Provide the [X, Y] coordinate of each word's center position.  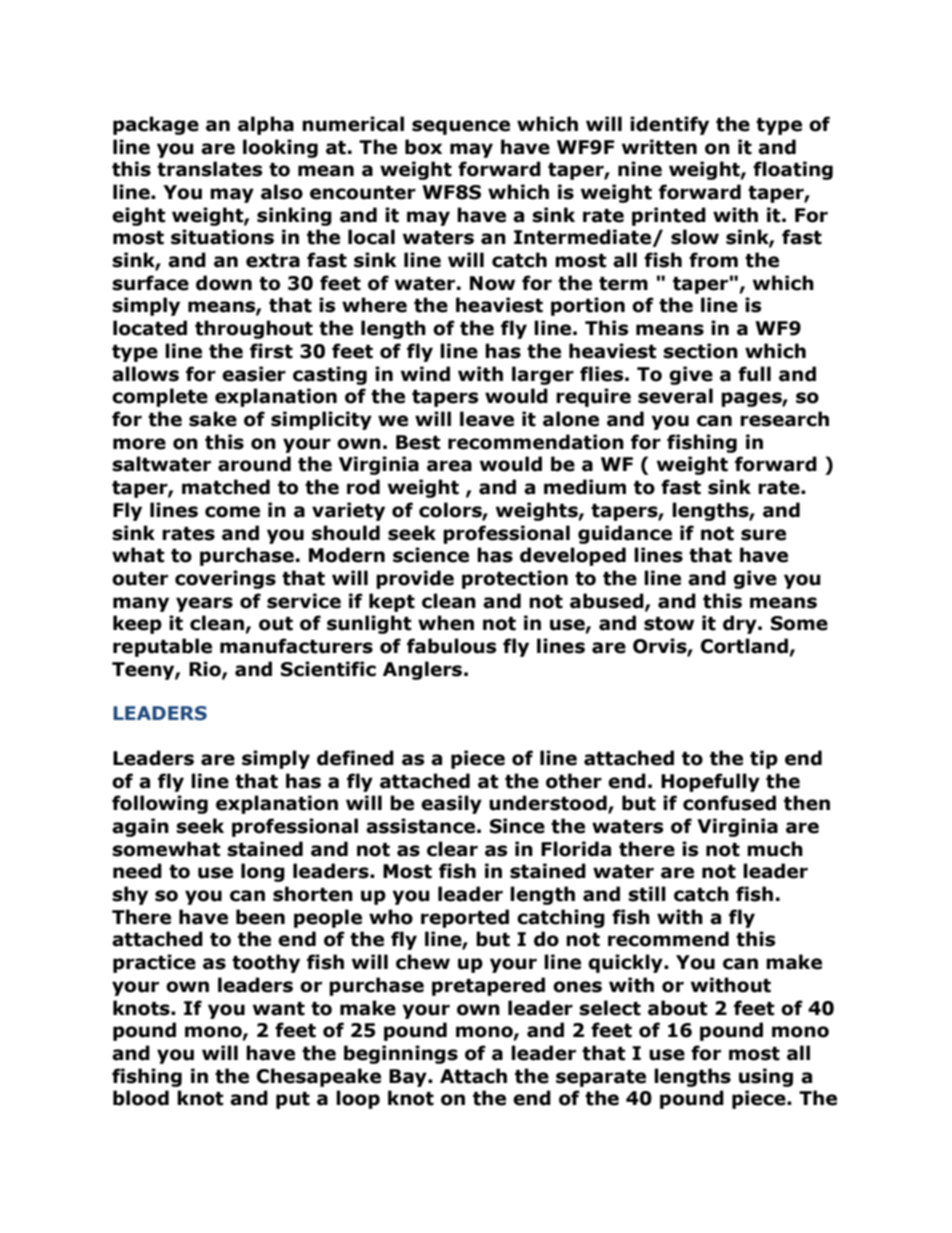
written [659, 147]
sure [763, 535]
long [263, 872]
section [700, 351]
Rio [206, 670]
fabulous [452, 646]
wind [425, 374]
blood [141, 1098]
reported [465, 918]
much [775, 849]
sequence [461, 127]
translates [210, 169]
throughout [254, 329]
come [232, 512]
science [431, 555]
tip [764, 759]
